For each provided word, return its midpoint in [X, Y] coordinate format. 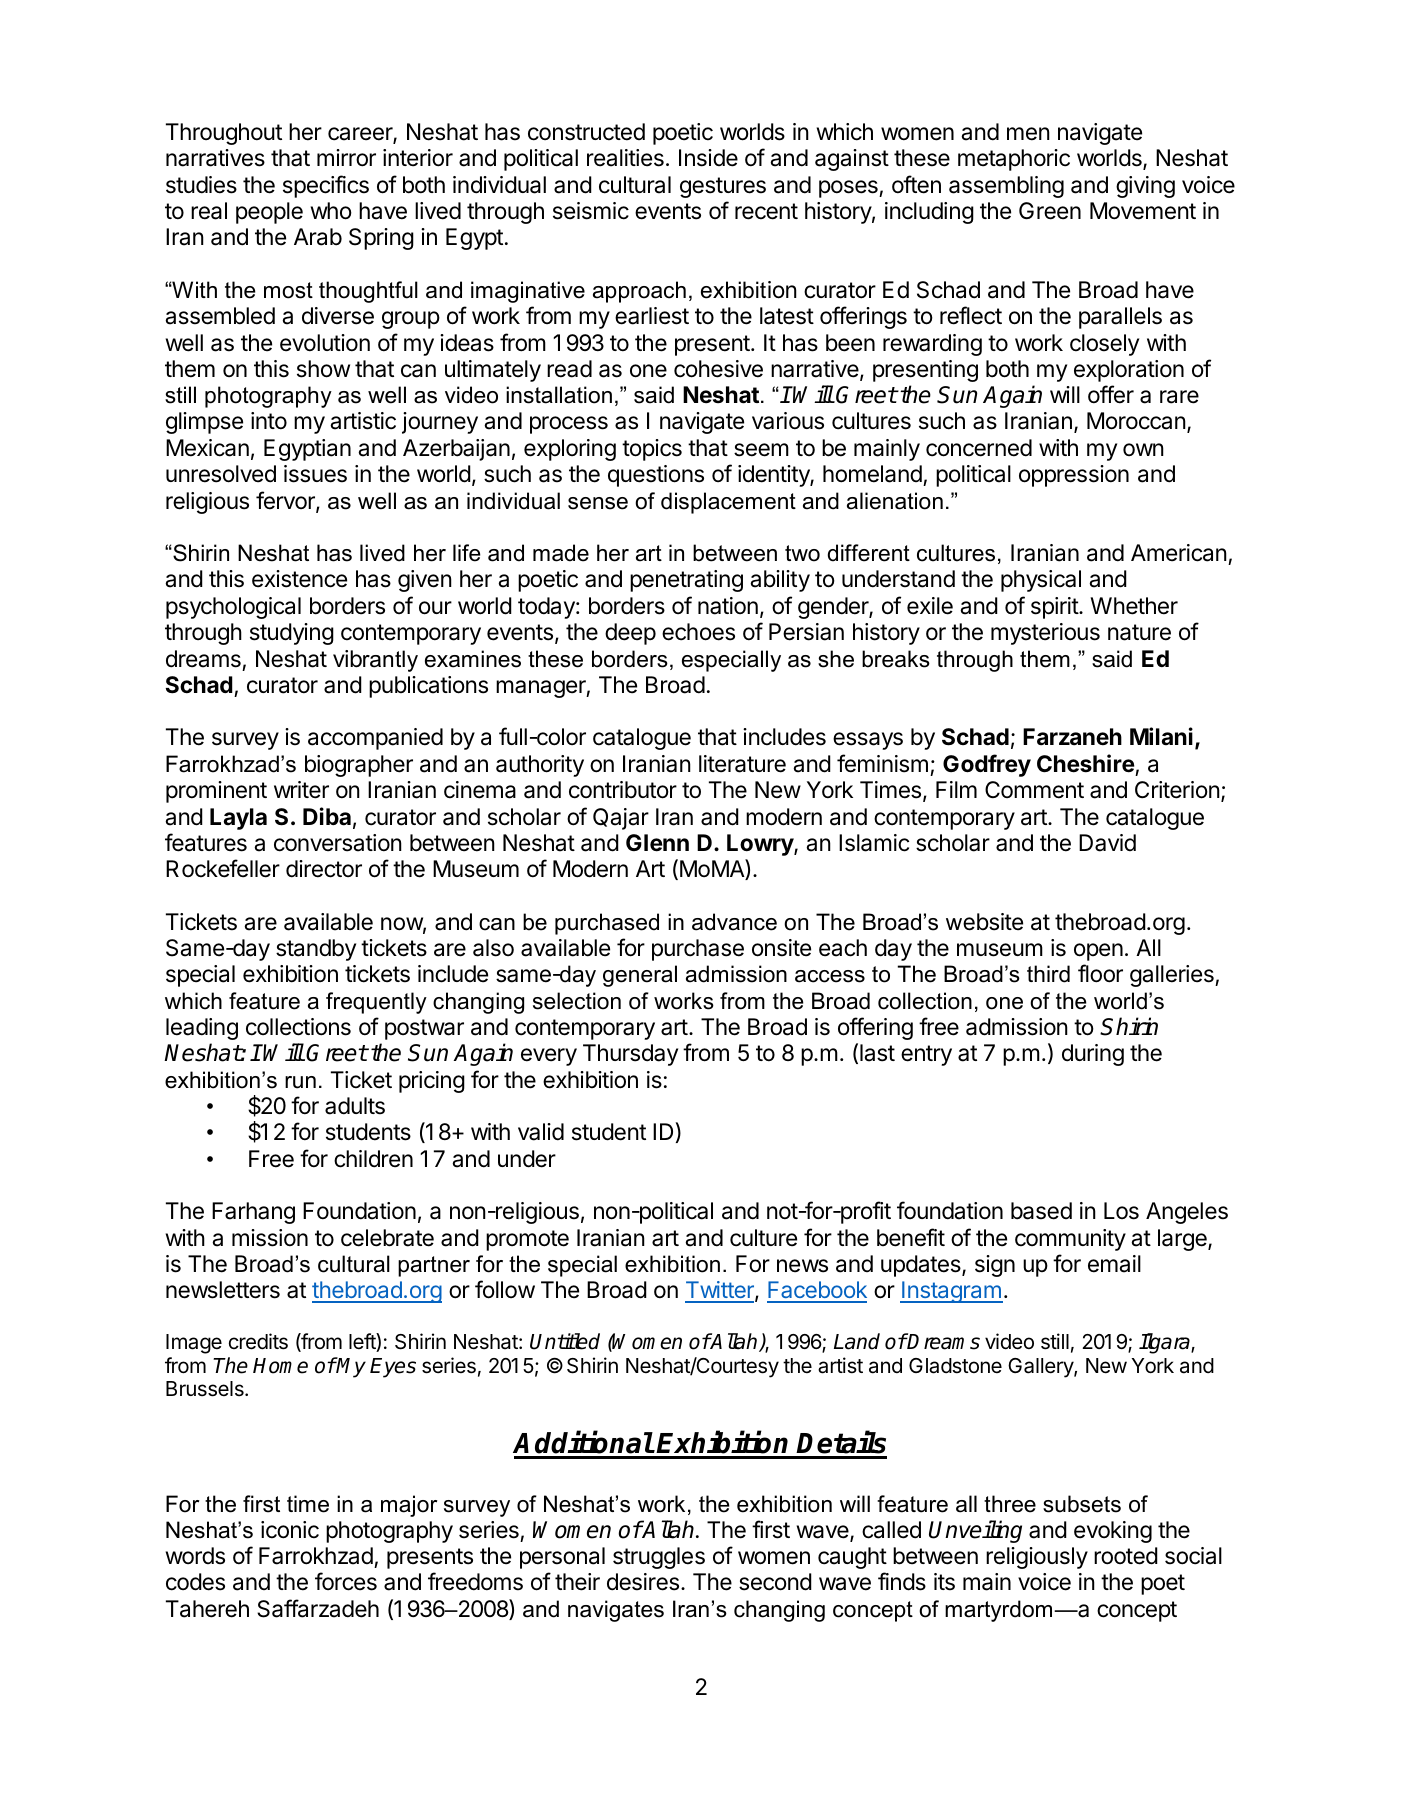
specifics [326, 186]
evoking [1113, 1532]
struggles [659, 1558]
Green [1050, 211]
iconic [290, 1530]
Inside [708, 158]
